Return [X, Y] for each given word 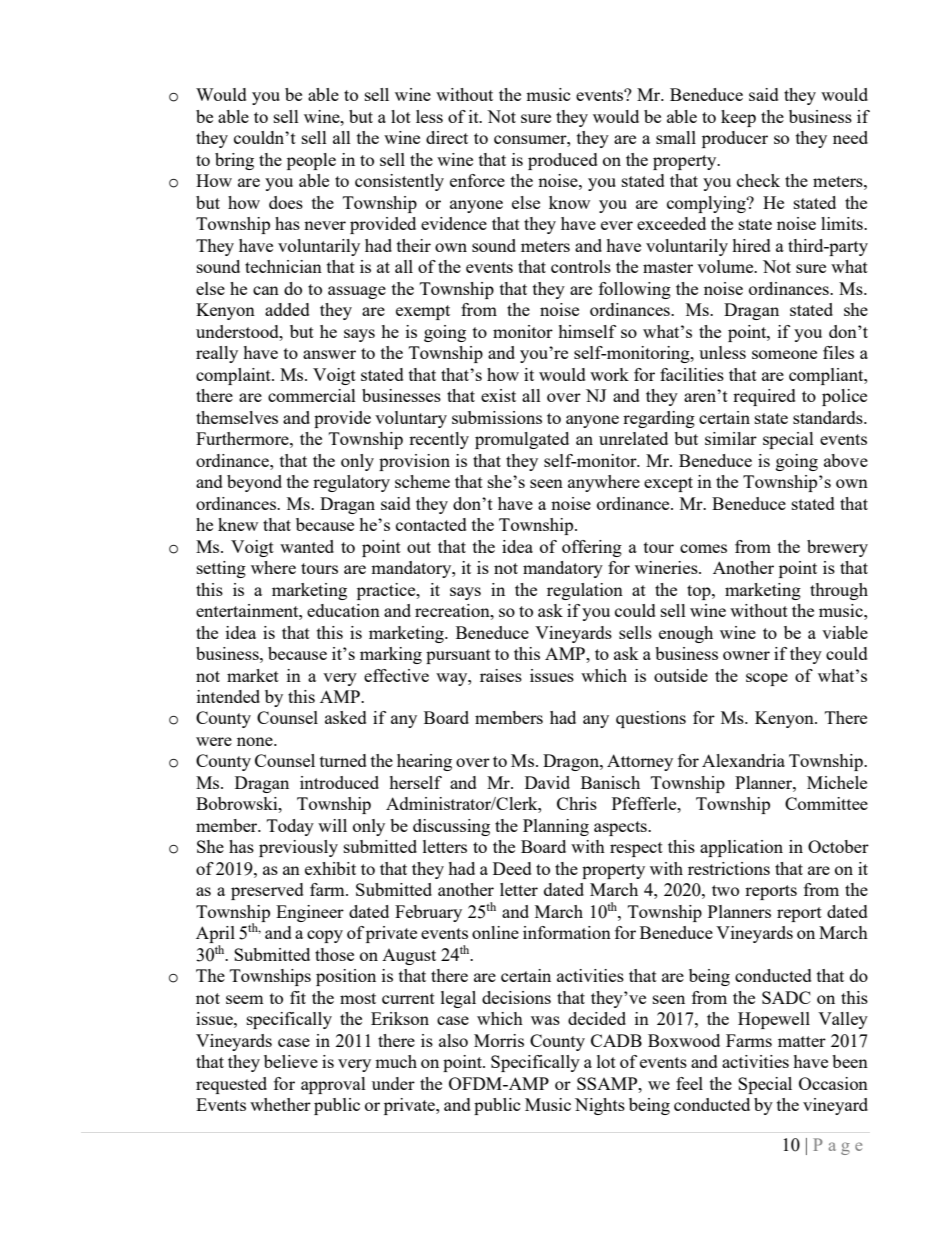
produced [563, 161]
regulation [585, 591]
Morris [499, 1040]
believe [291, 1061]
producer [735, 139]
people [311, 161]
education [343, 610]
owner [746, 655]
